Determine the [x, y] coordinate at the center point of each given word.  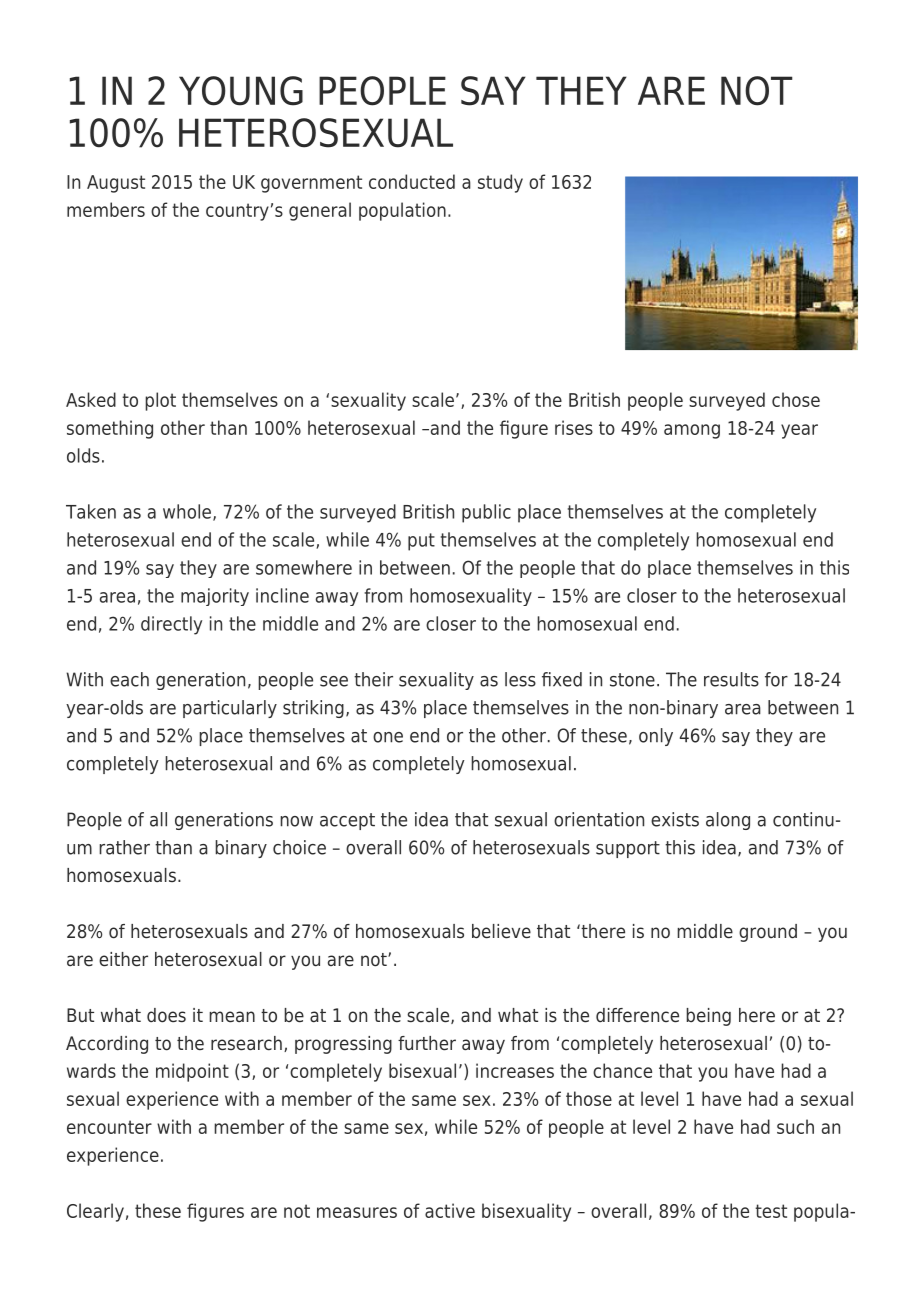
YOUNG [241, 91]
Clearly [95, 1212]
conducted [412, 181]
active [450, 1210]
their [373, 679]
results [731, 679]
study [500, 183]
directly [171, 625]
